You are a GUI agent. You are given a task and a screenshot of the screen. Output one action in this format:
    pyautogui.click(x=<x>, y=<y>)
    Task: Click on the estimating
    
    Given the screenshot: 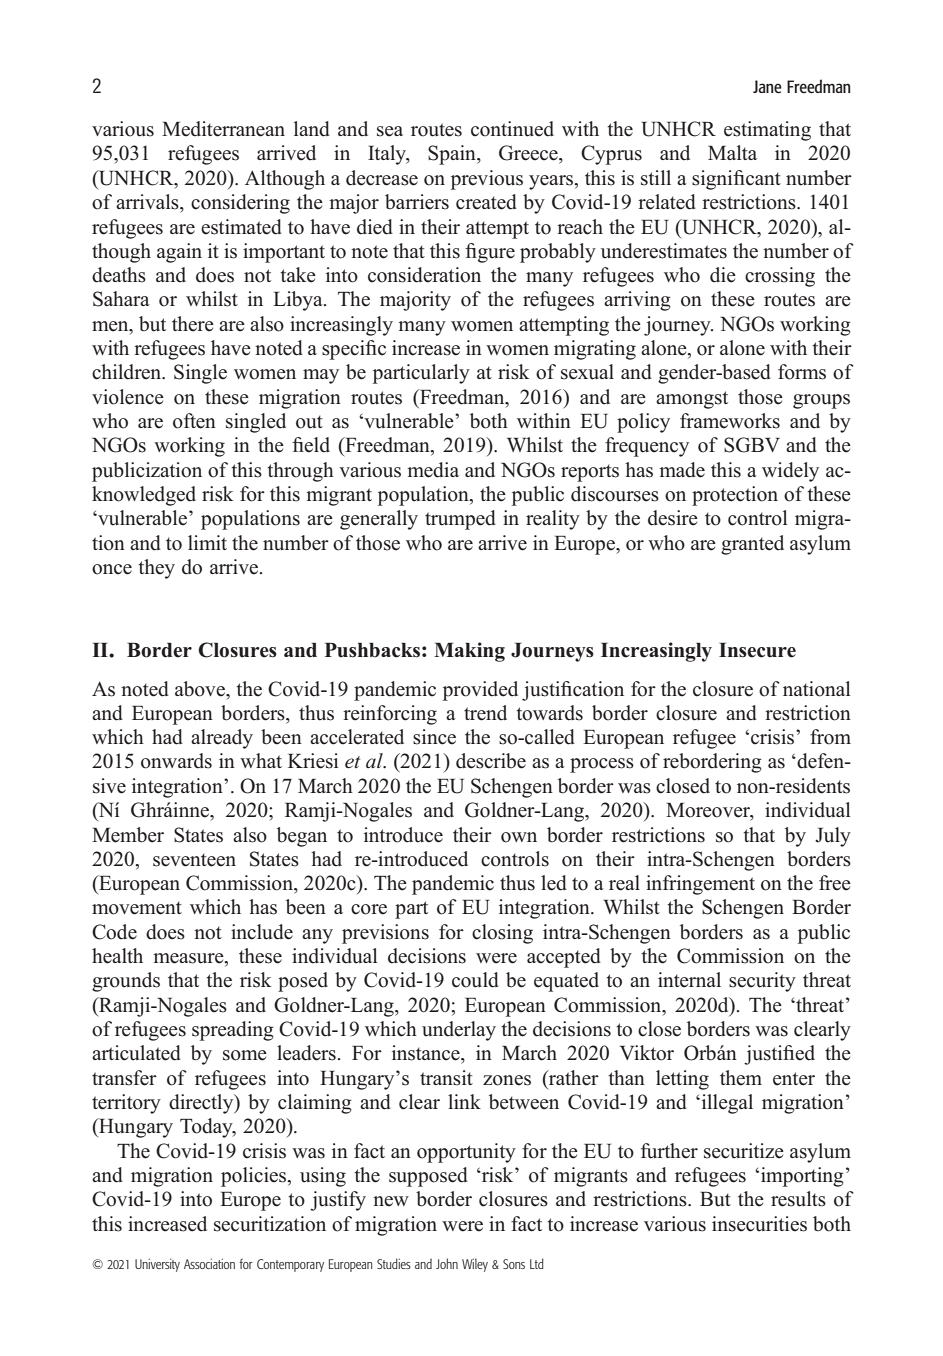 What is the action you would take?
    pyautogui.click(x=767, y=131)
